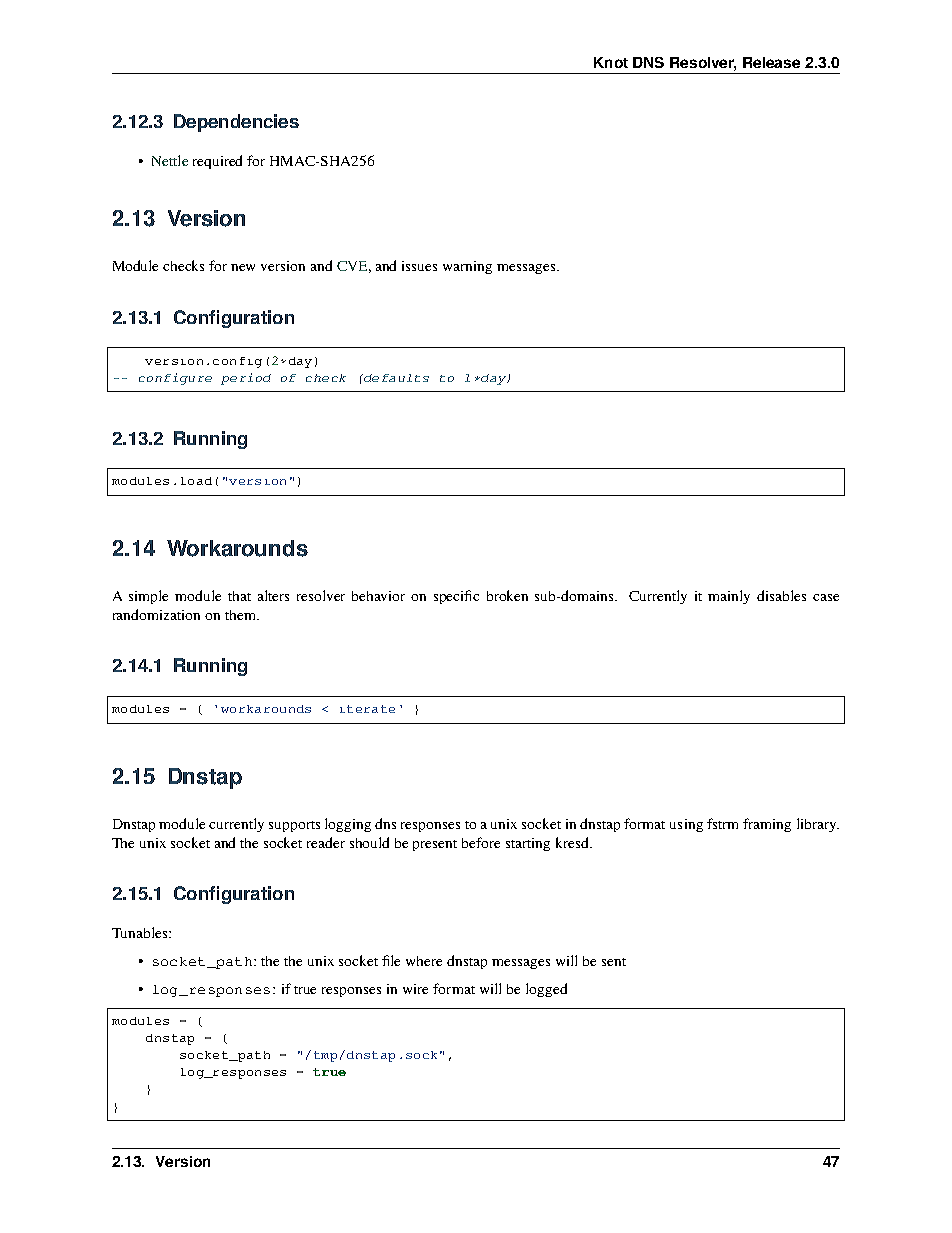 This page has height=1233, width=952. Describe the element at coordinates (239, 596) in the page. I see `that` at that location.
